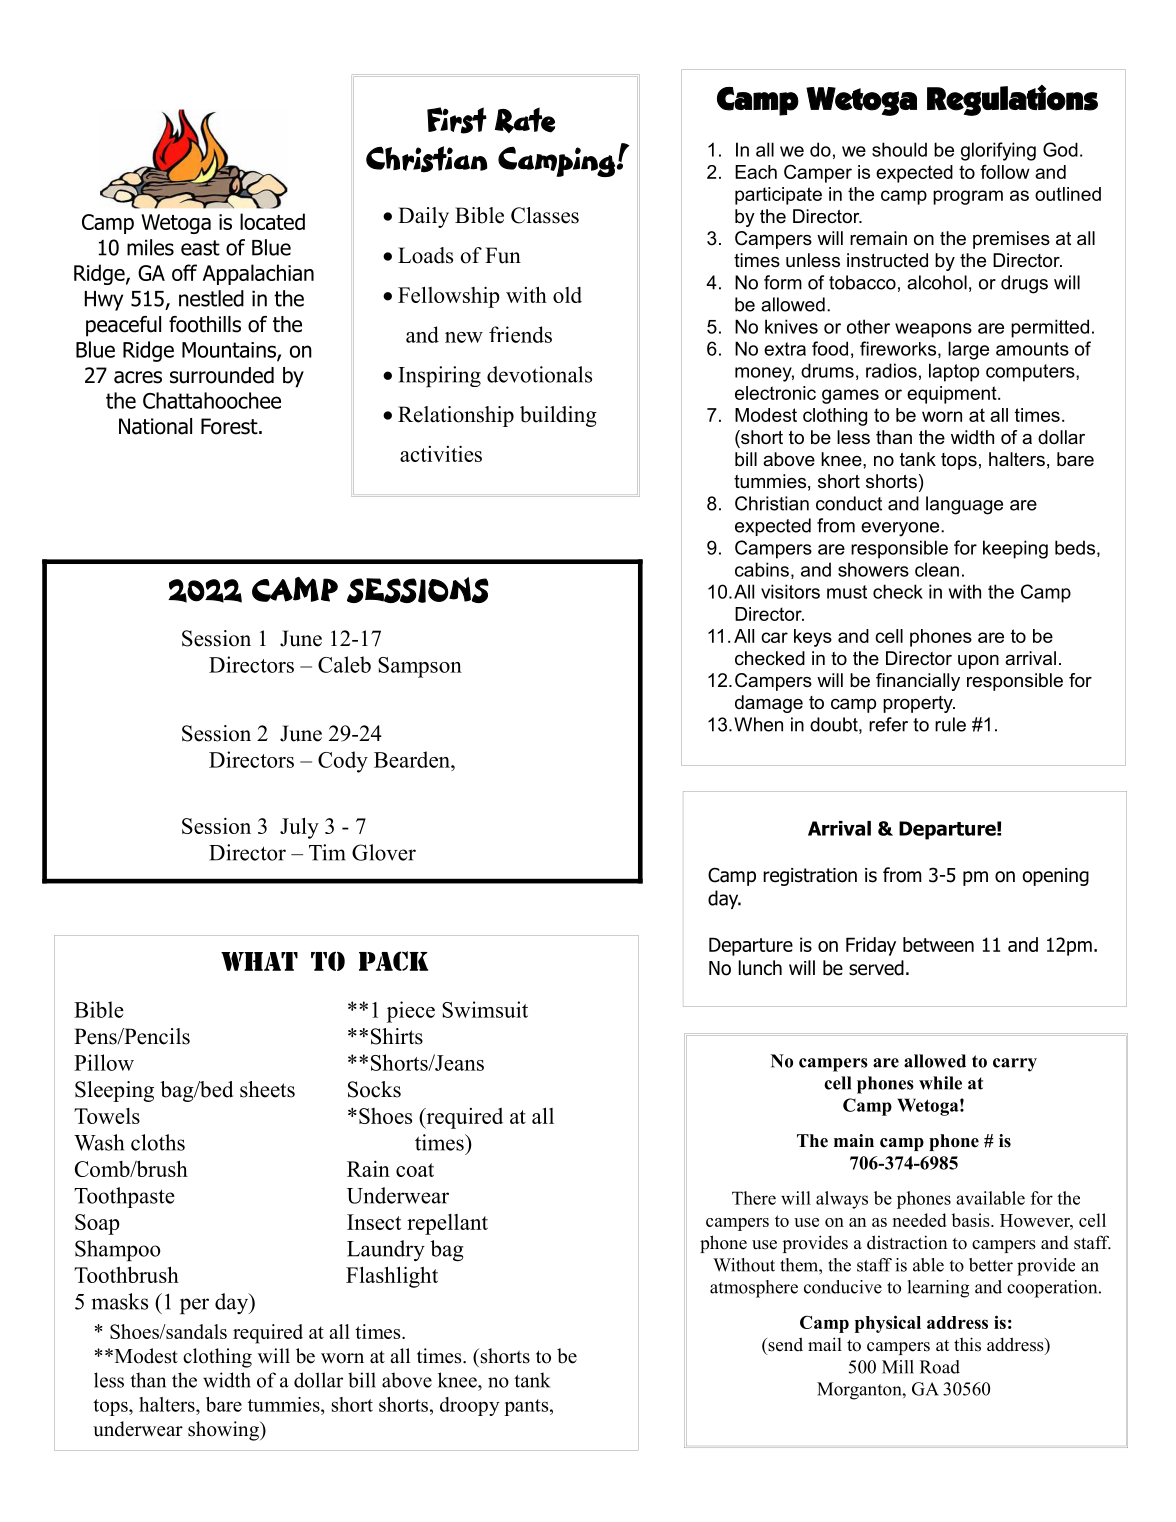 The width and height of the screenshot is (1176, 1522). I want to click on Rate, so click(525, 120).
